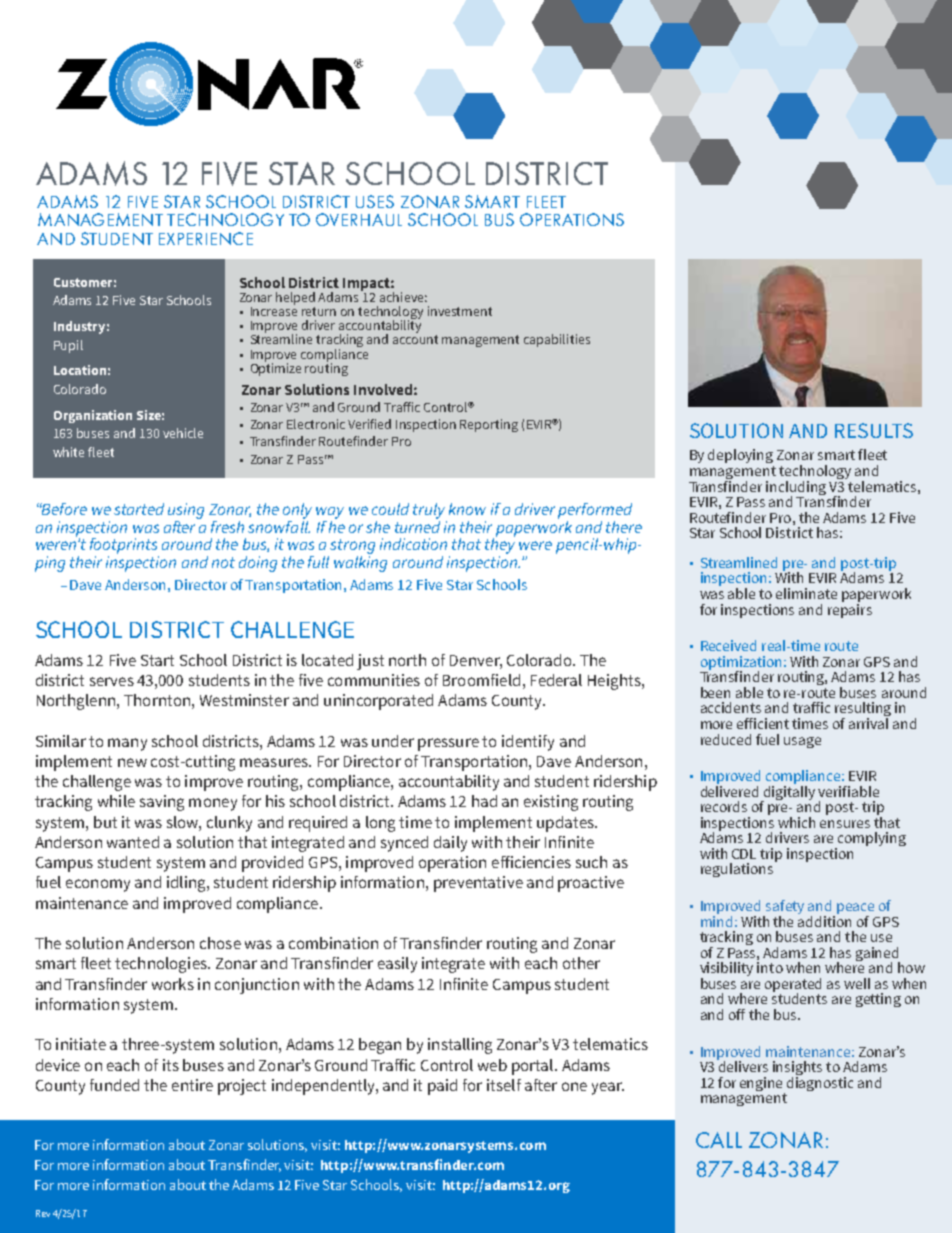  What do you see at coordinates (500, 546) in the screenshot?
I see `they` at bounding box center [500, 546].
